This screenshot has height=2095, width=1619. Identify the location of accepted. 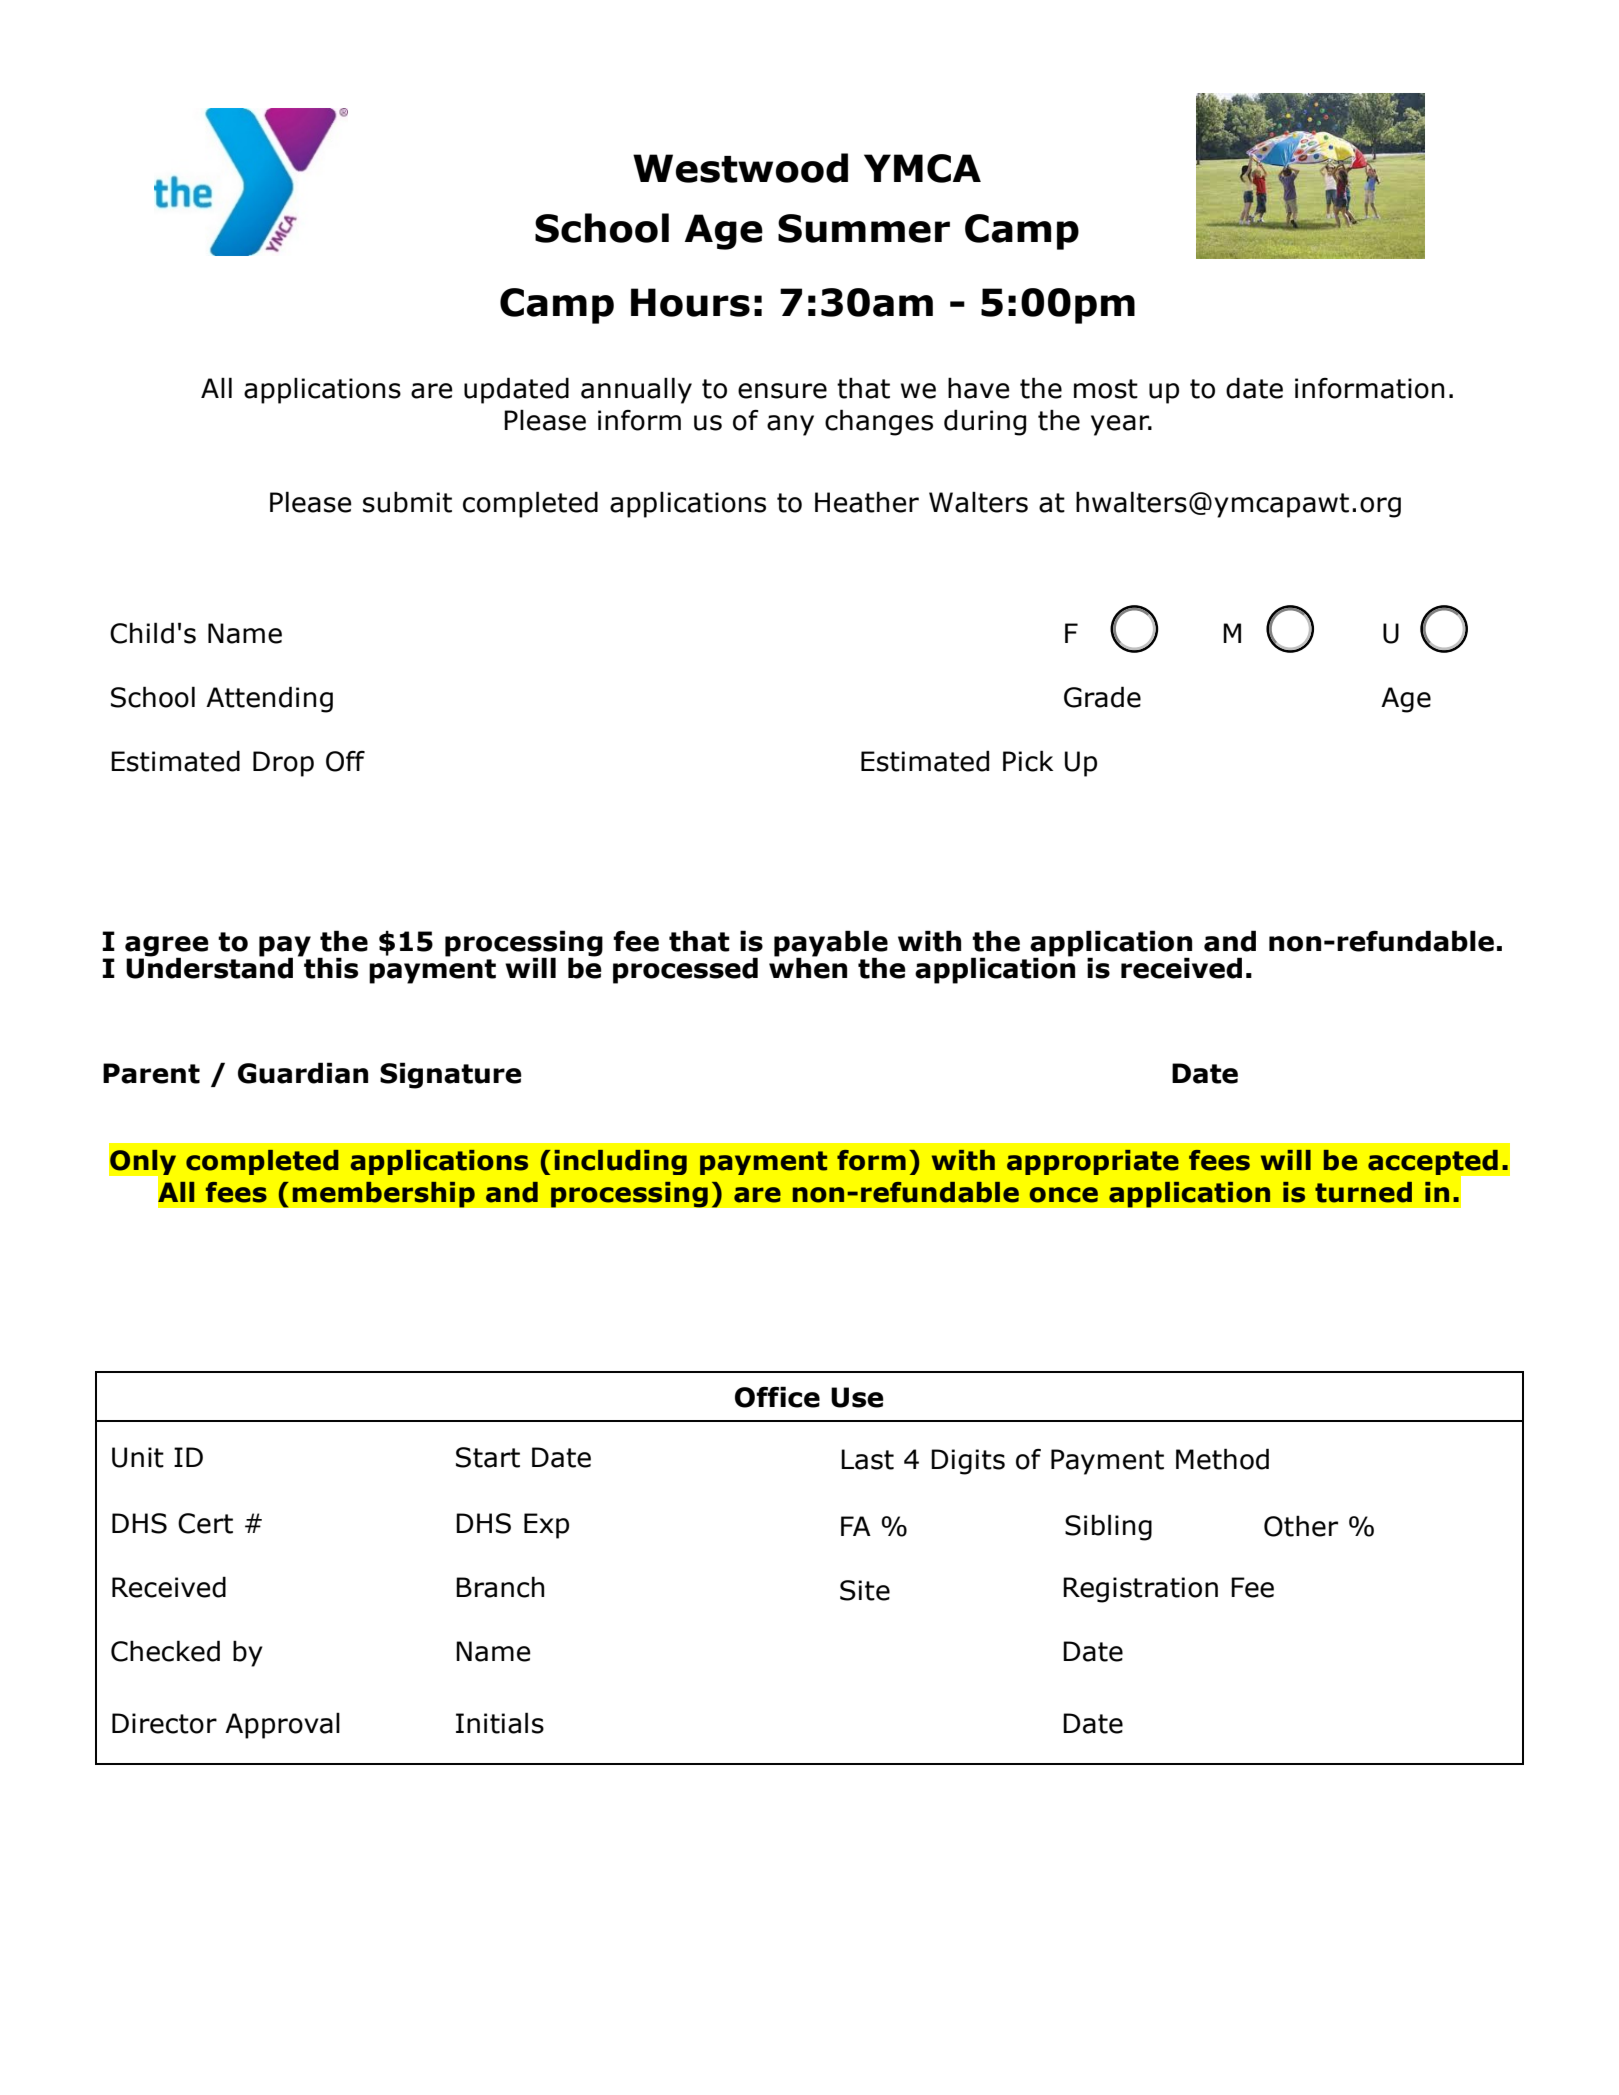
(1434, 1164).
